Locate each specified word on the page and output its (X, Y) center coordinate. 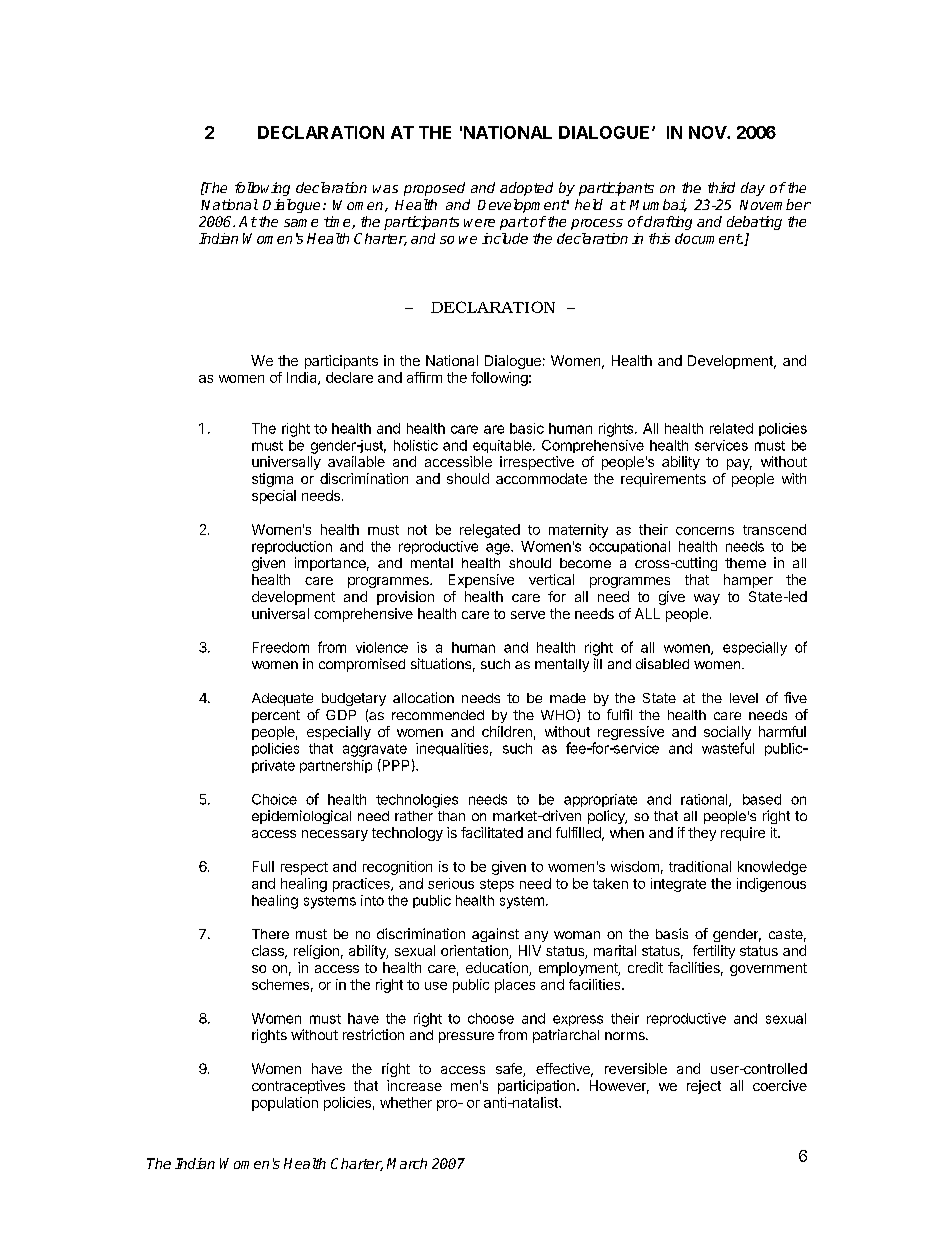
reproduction (292, 547)
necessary (335, 835)
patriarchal (566, 1036)
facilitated (492, 832)
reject (704, 1087)
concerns (705, 531)
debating (754, 223)
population (285, 1104)
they (702, 834)
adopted (526, 189)
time (338, 222)
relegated (490, 531)
